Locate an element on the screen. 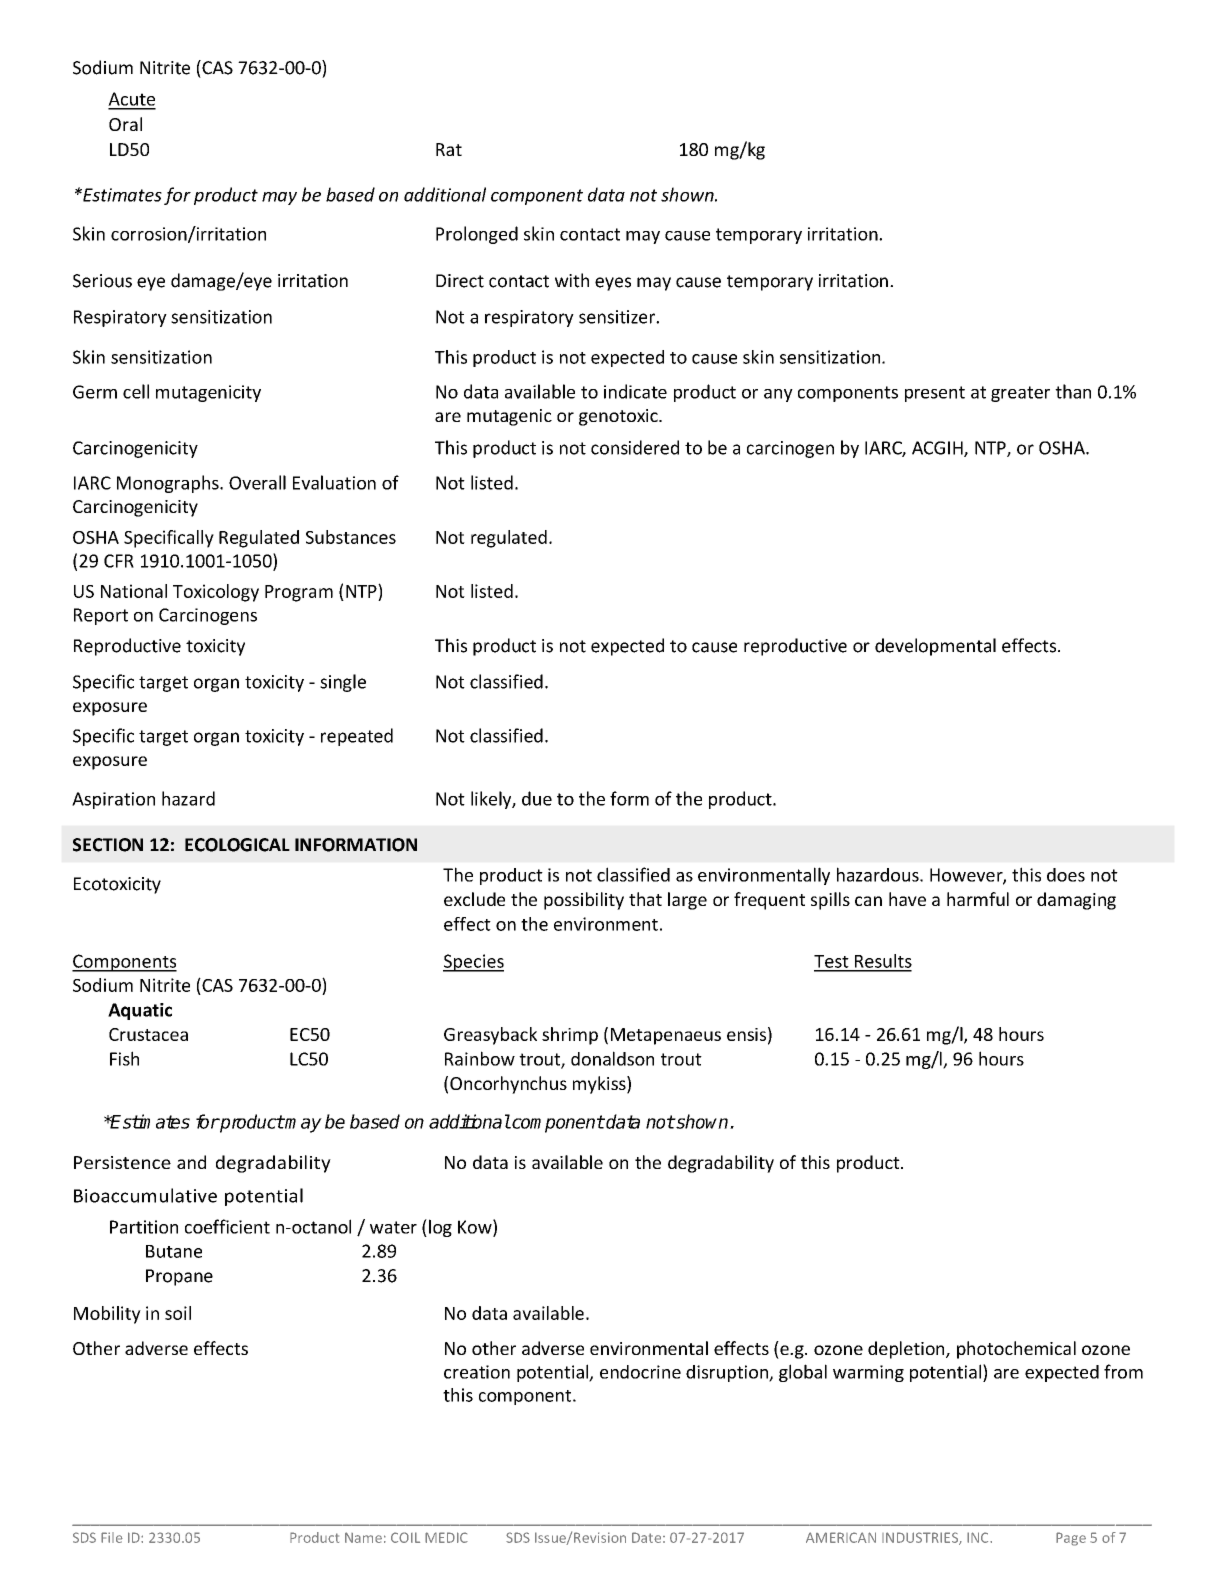 The image size is (1228, 1589). Prolonged is located at coordinates (477, 235).
